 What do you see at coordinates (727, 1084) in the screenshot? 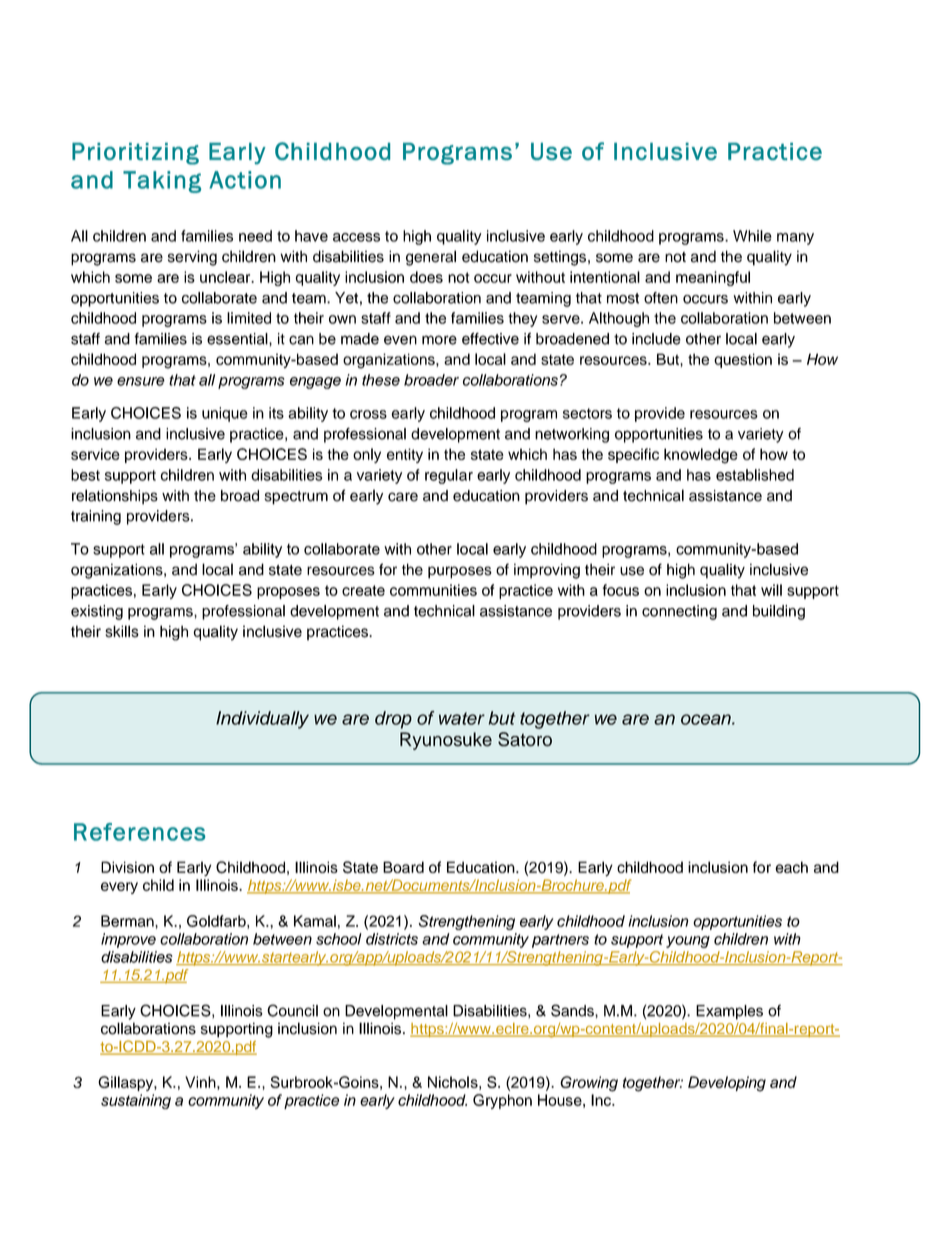
I see `Developing` at bounding box center [727, 1084].
